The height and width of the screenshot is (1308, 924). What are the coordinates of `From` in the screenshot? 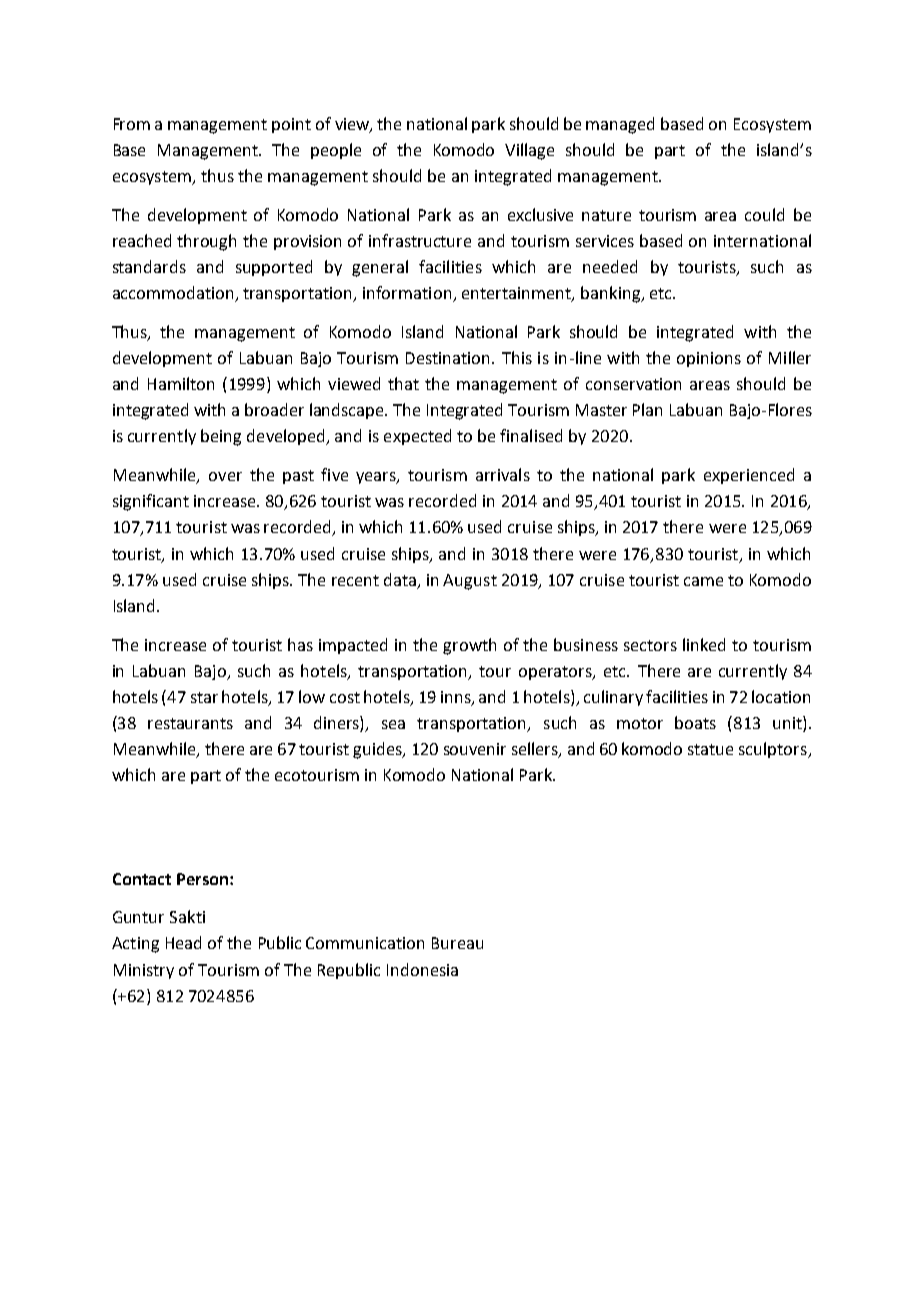 It's located at (132, 124).
